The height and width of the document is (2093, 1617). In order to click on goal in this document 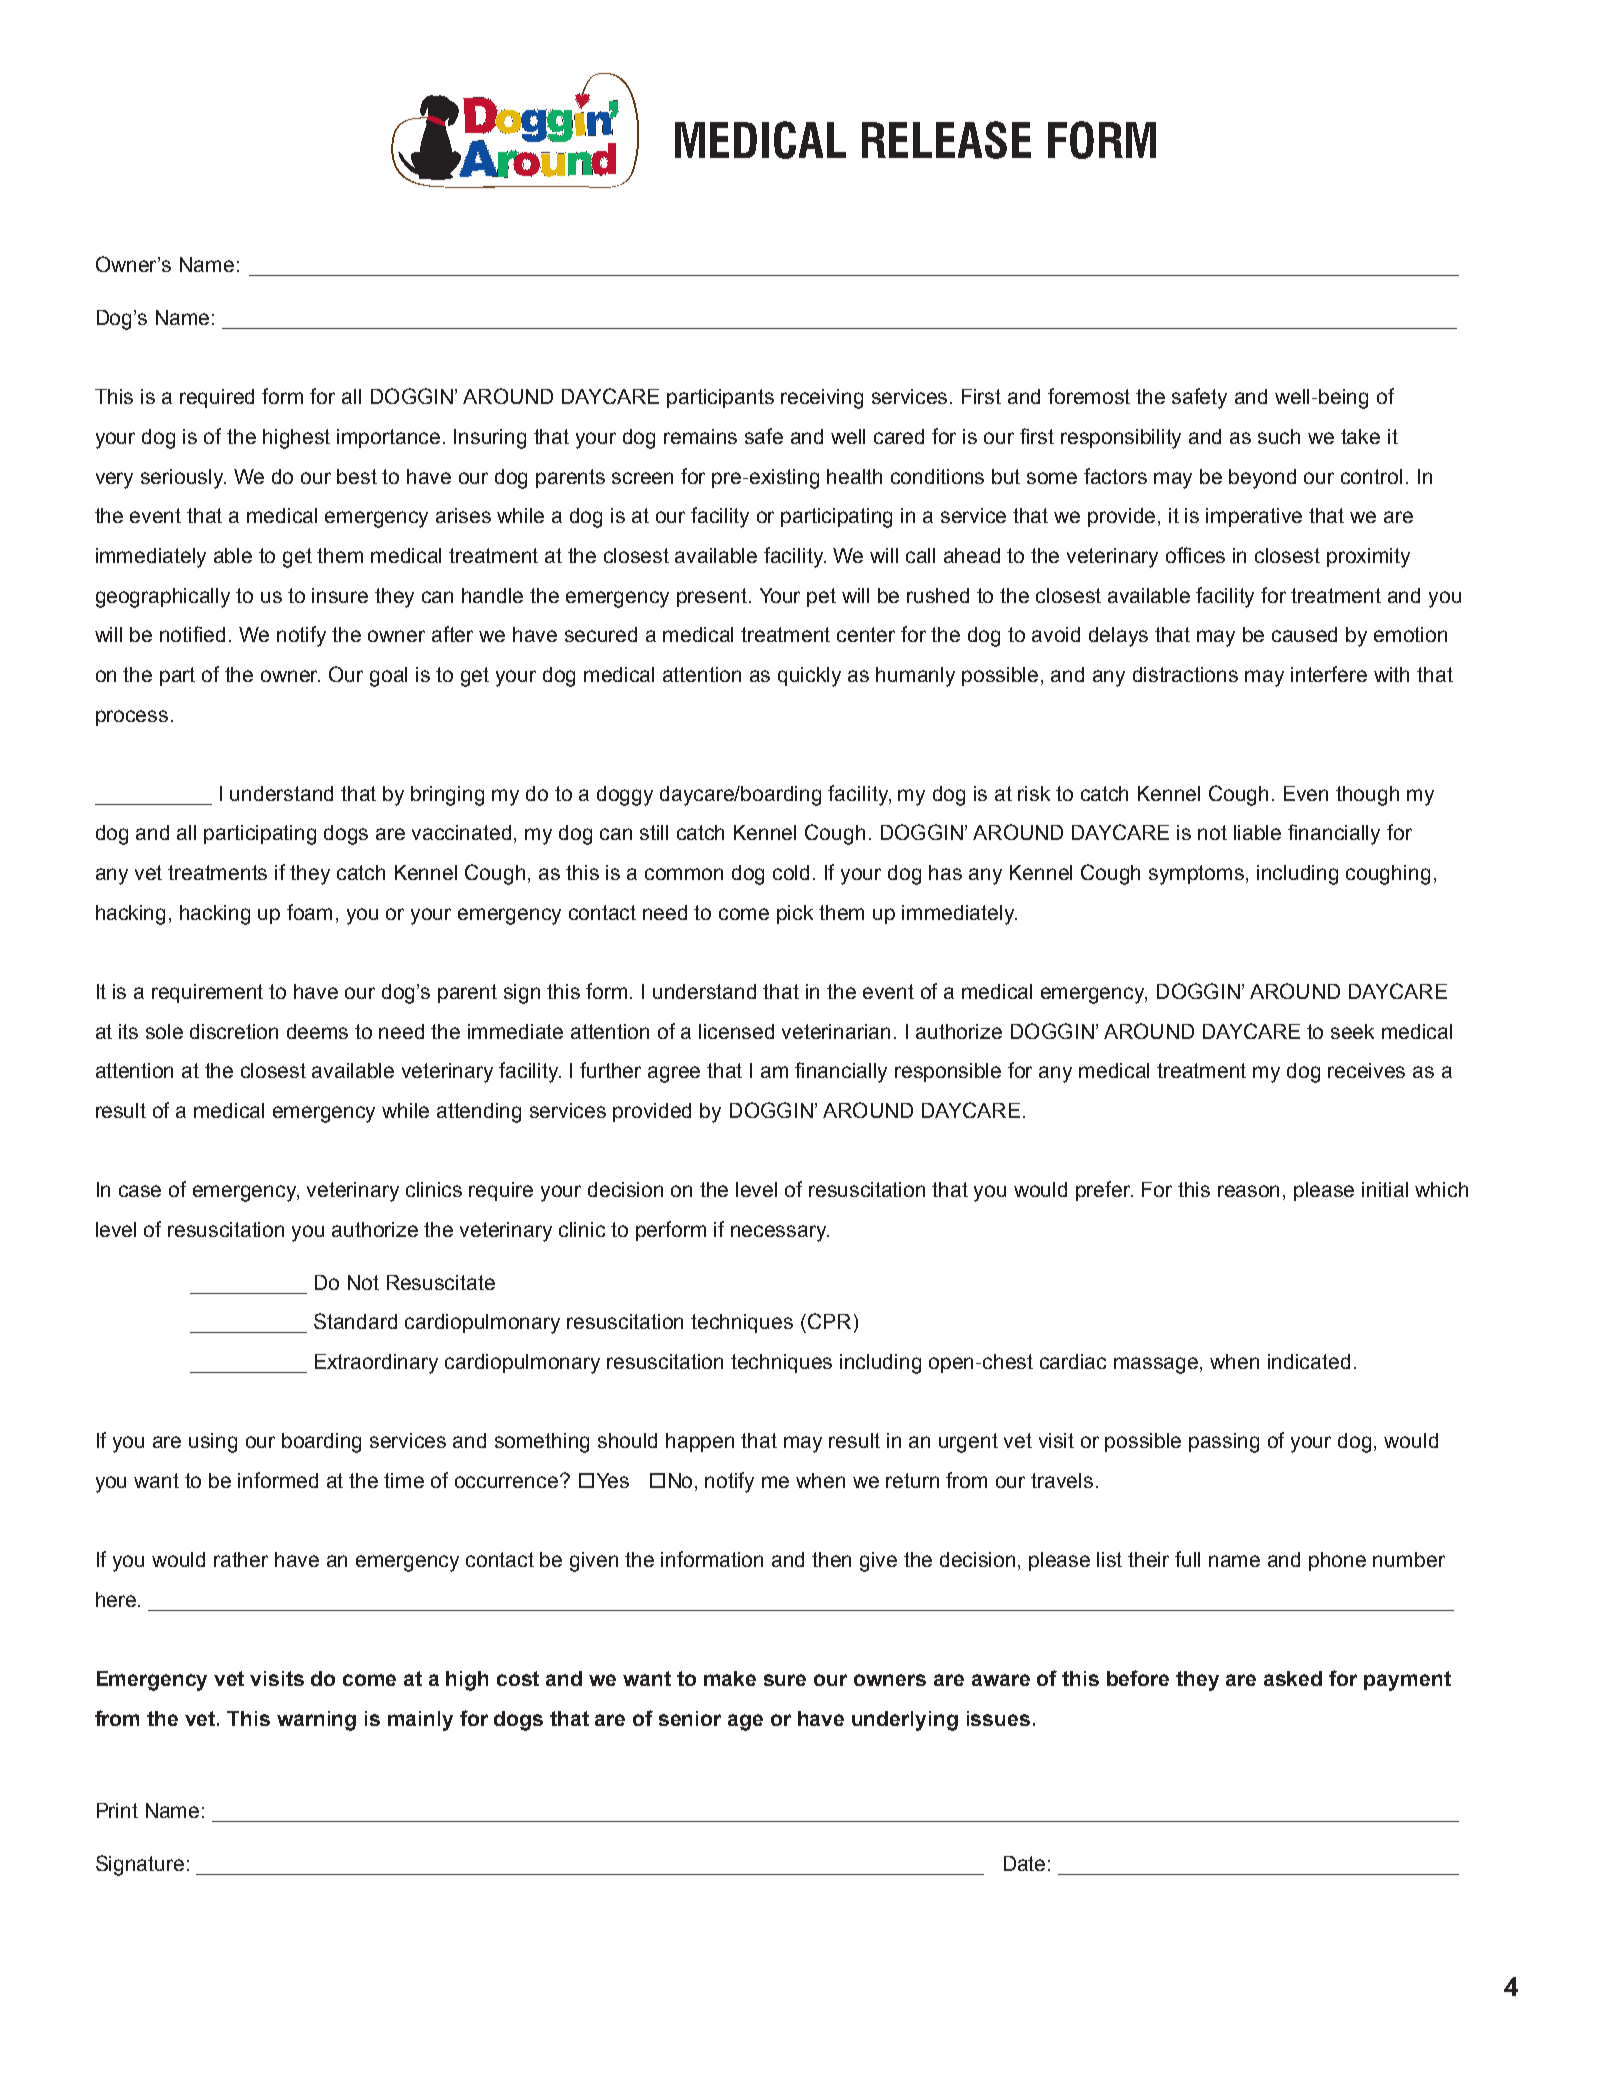, I will do `click(388, 677)`.
